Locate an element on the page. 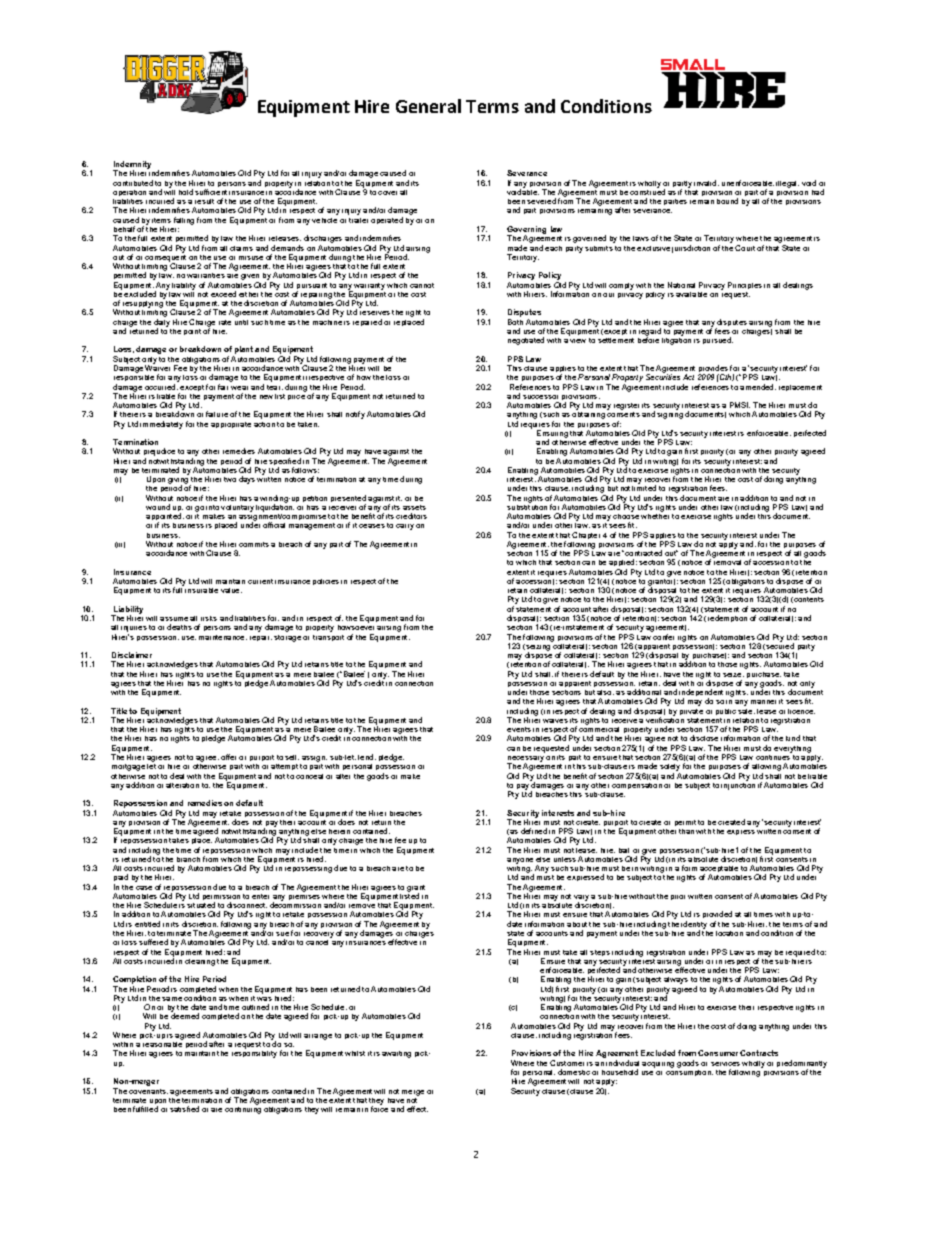  necessary is located at coordinates (525, 760).
